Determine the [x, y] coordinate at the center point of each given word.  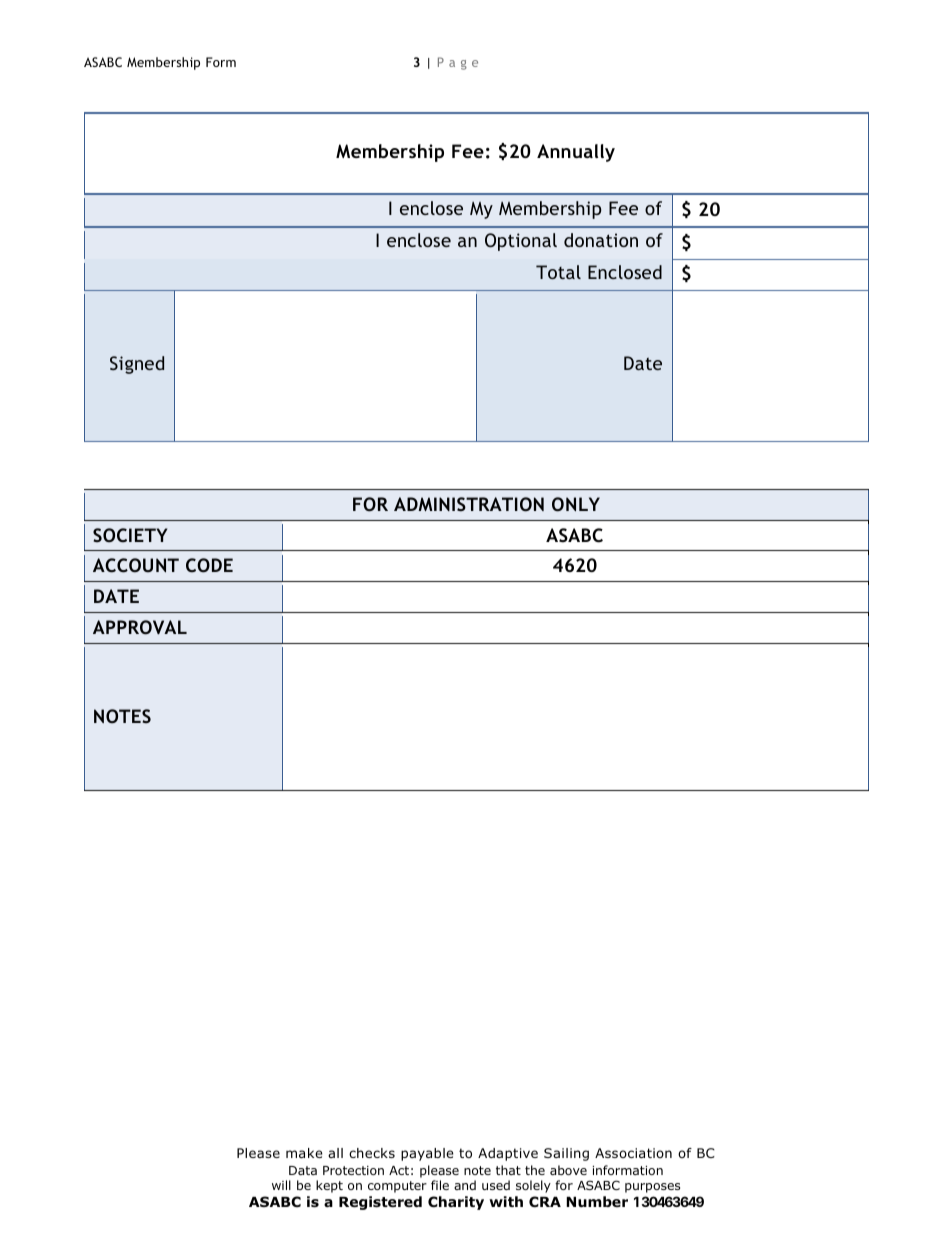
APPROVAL [140, 627]
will [281, 1185]
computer [397, 1187]
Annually [576, 153]
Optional [521, 242]
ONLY [576, 504]
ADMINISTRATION [469, 504]
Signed [137, 365]
